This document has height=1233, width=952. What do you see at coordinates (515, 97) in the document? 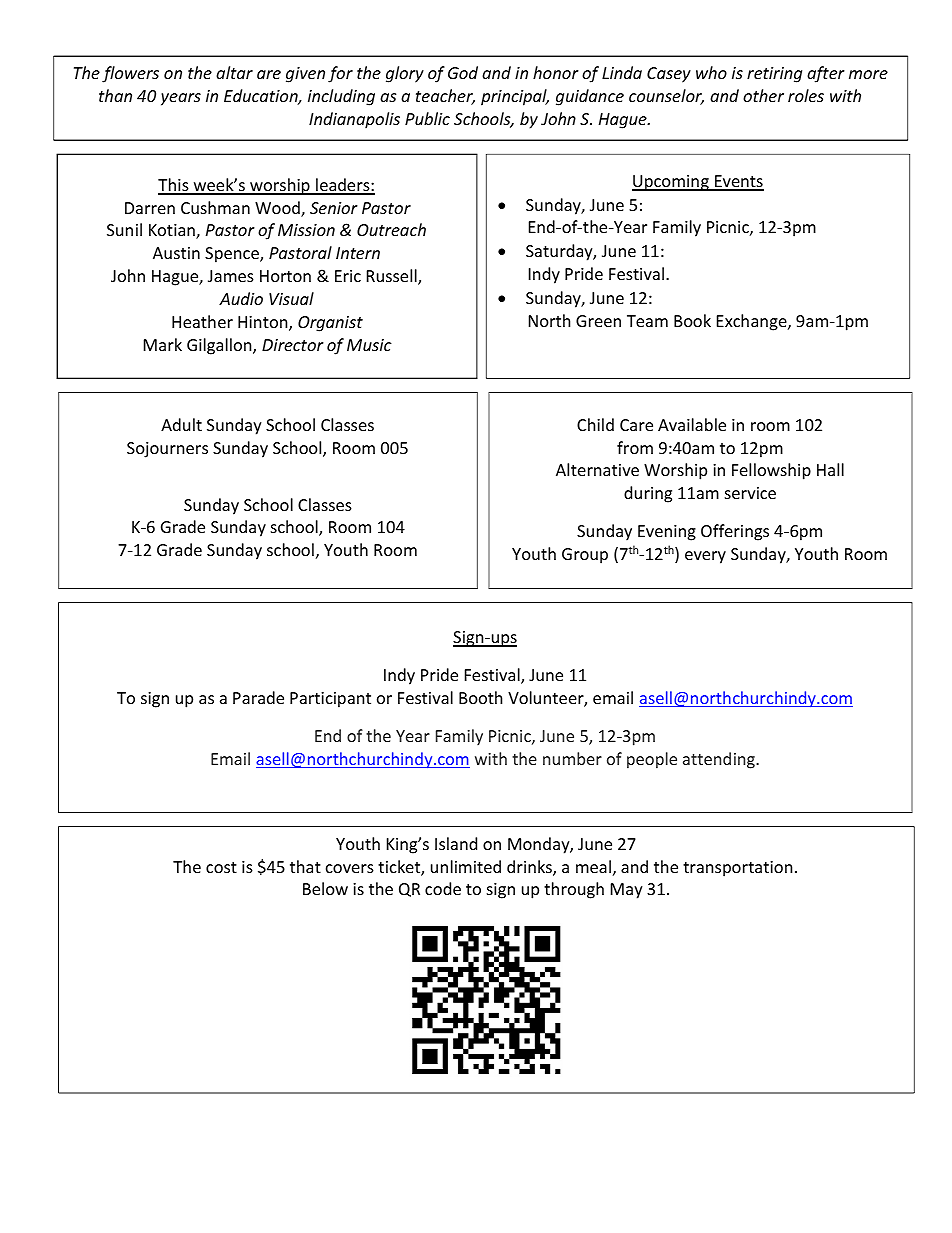
I see `principal` at bounding box center [515, 97].
